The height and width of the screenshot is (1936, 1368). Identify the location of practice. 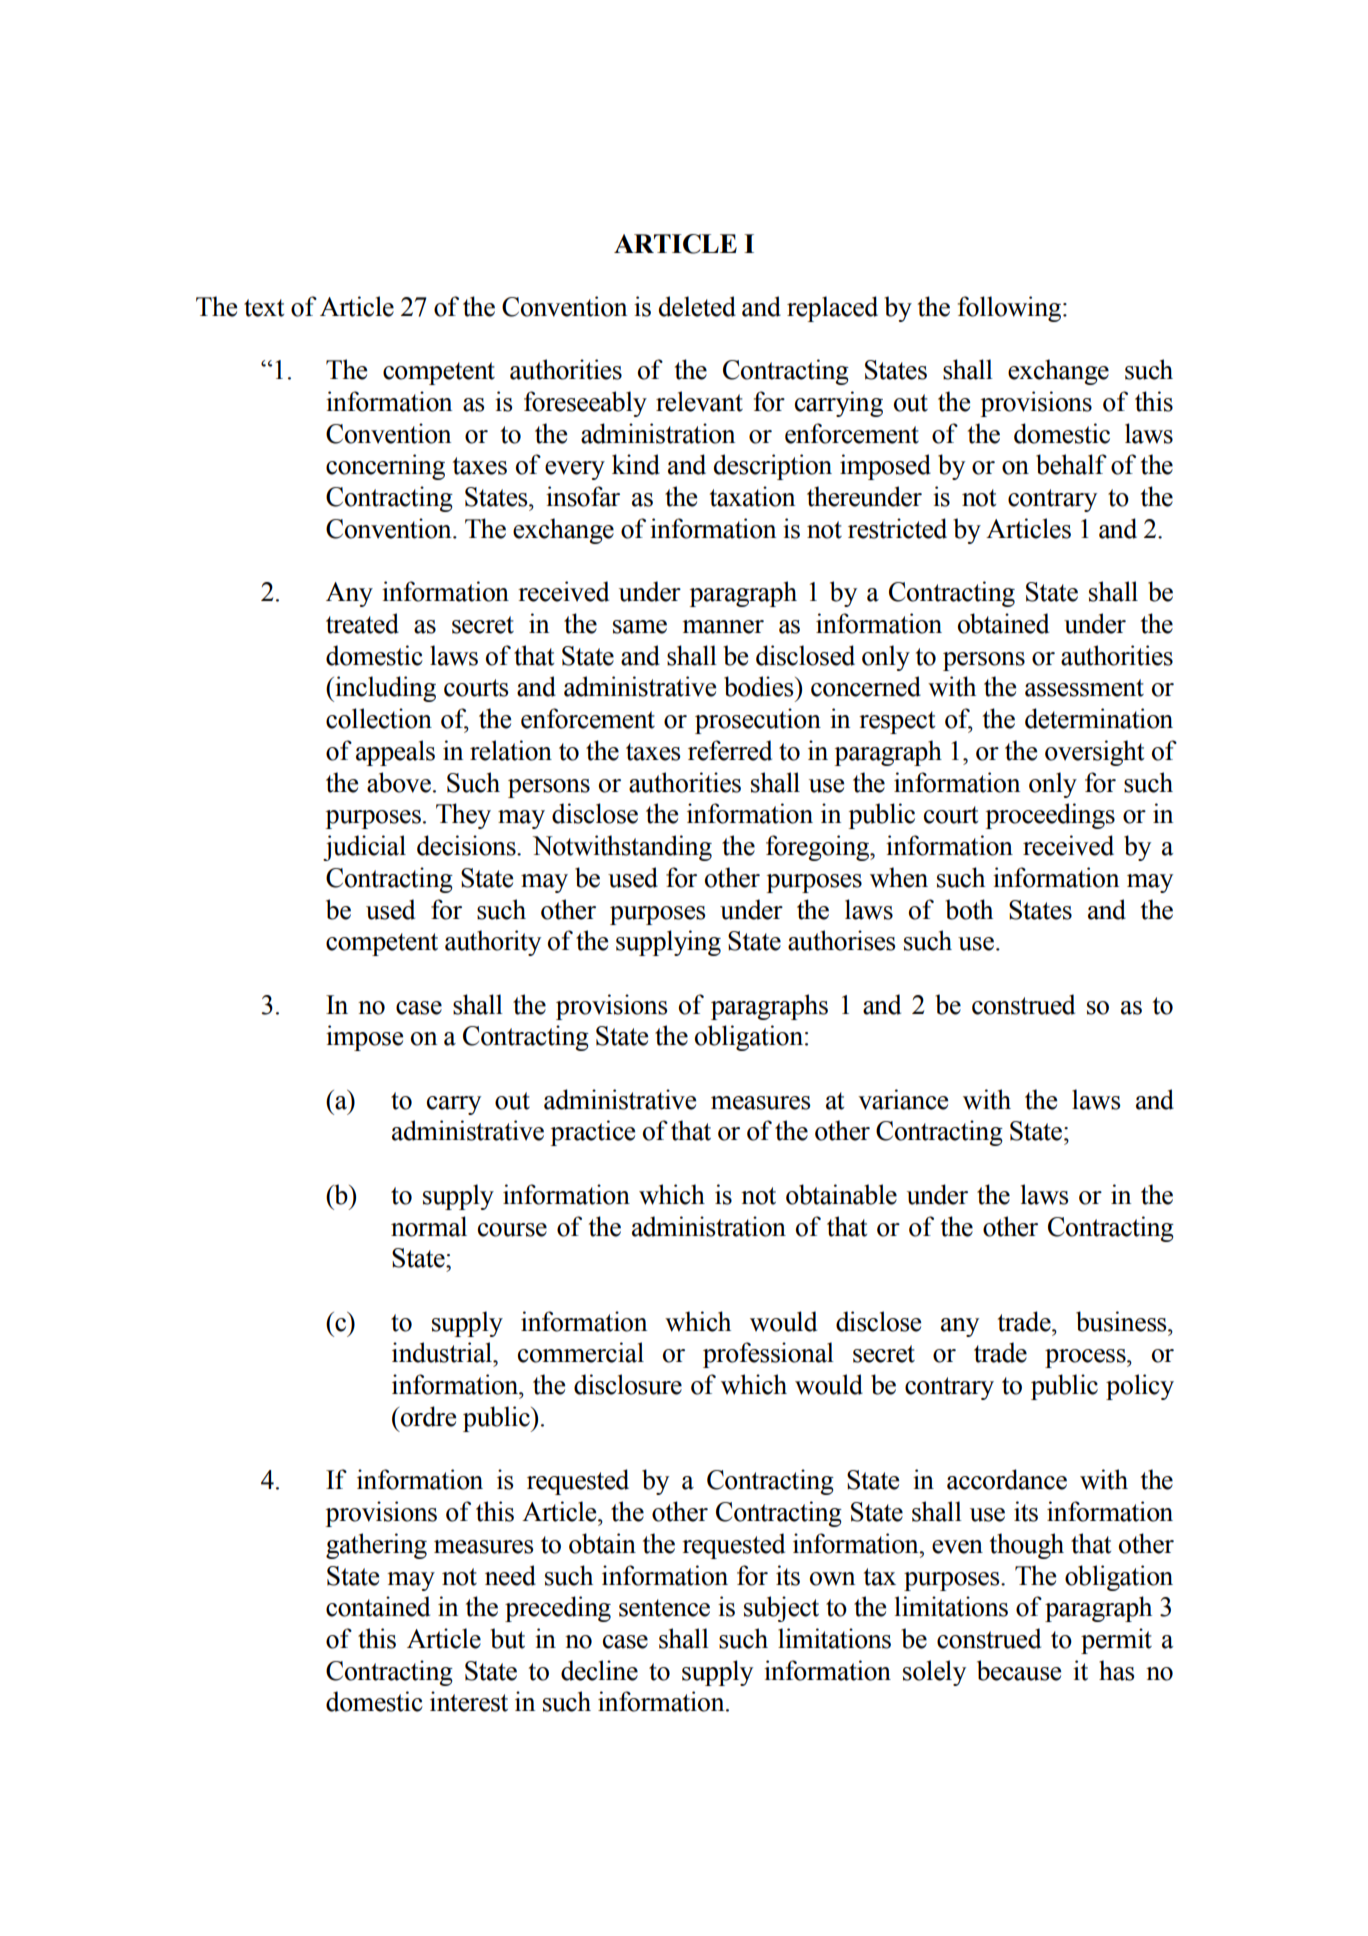
(592, 1133).
